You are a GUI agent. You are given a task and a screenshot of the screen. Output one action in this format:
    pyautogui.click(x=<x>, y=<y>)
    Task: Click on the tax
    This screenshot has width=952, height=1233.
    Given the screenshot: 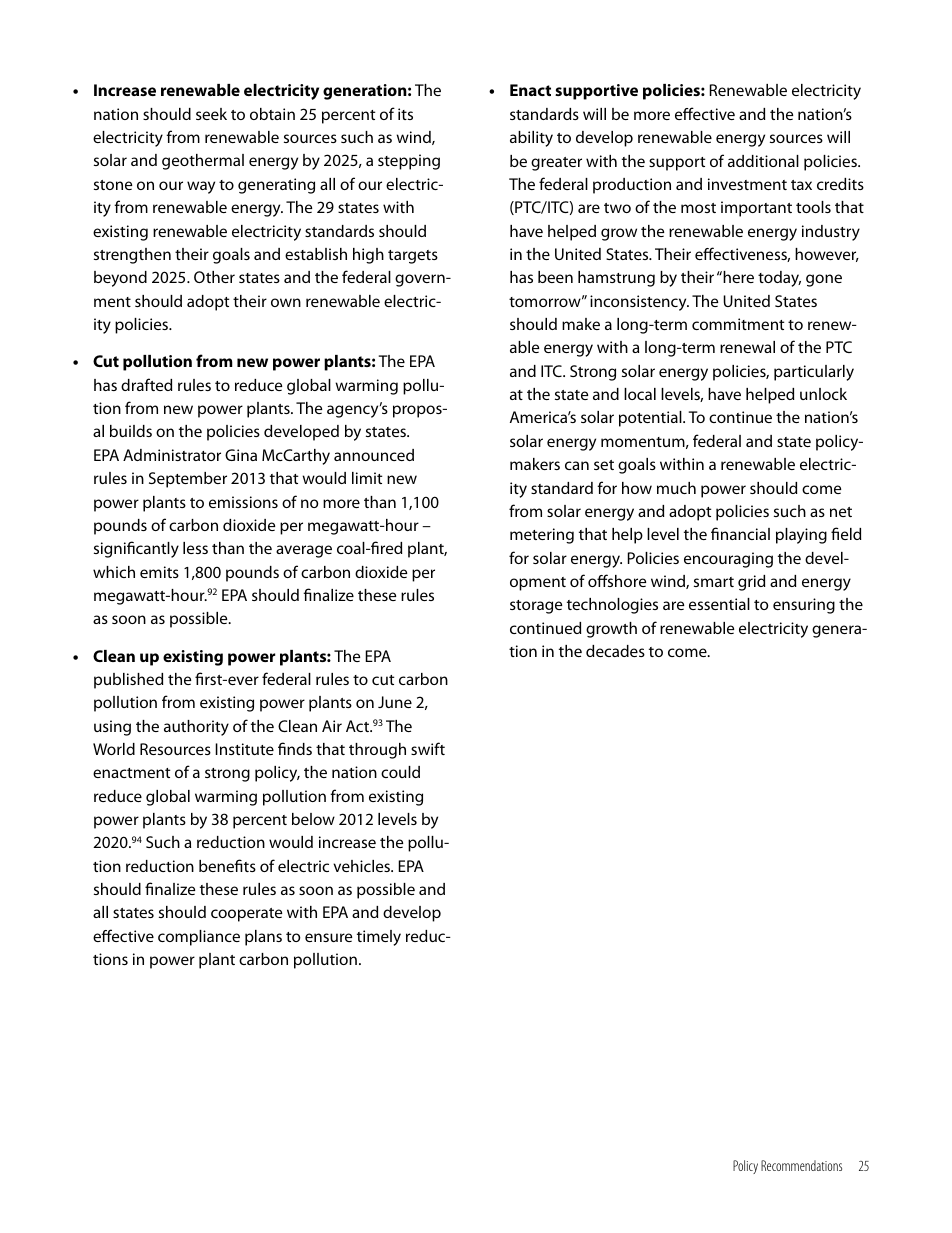 What is the action you would take?
    pyautogui.click(x=801, y=185)
